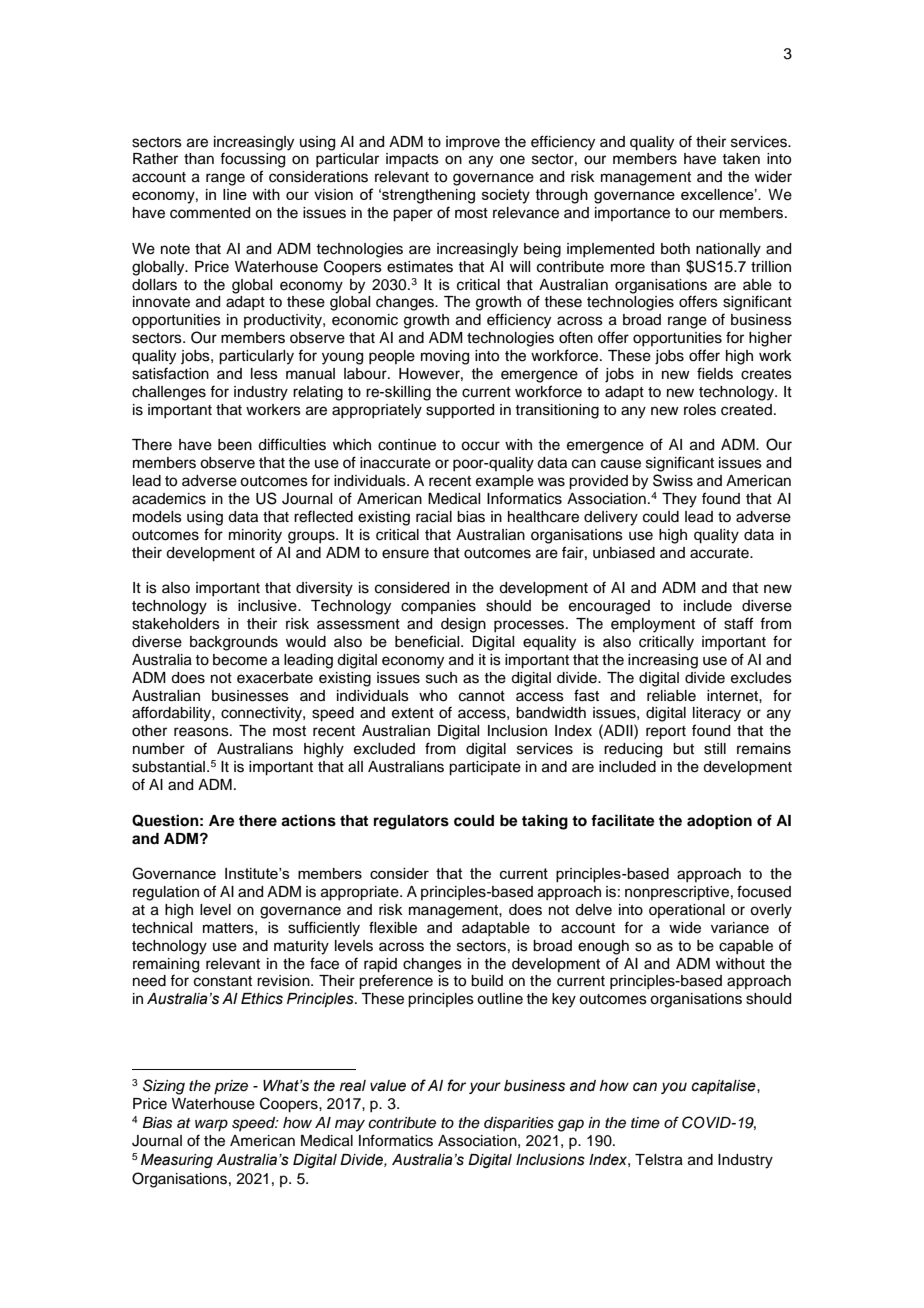 The image size is (924, 1308). What do you see at coordinates (485, 1088) in the document?
I see `your` at bounding box center [485, 1088].
